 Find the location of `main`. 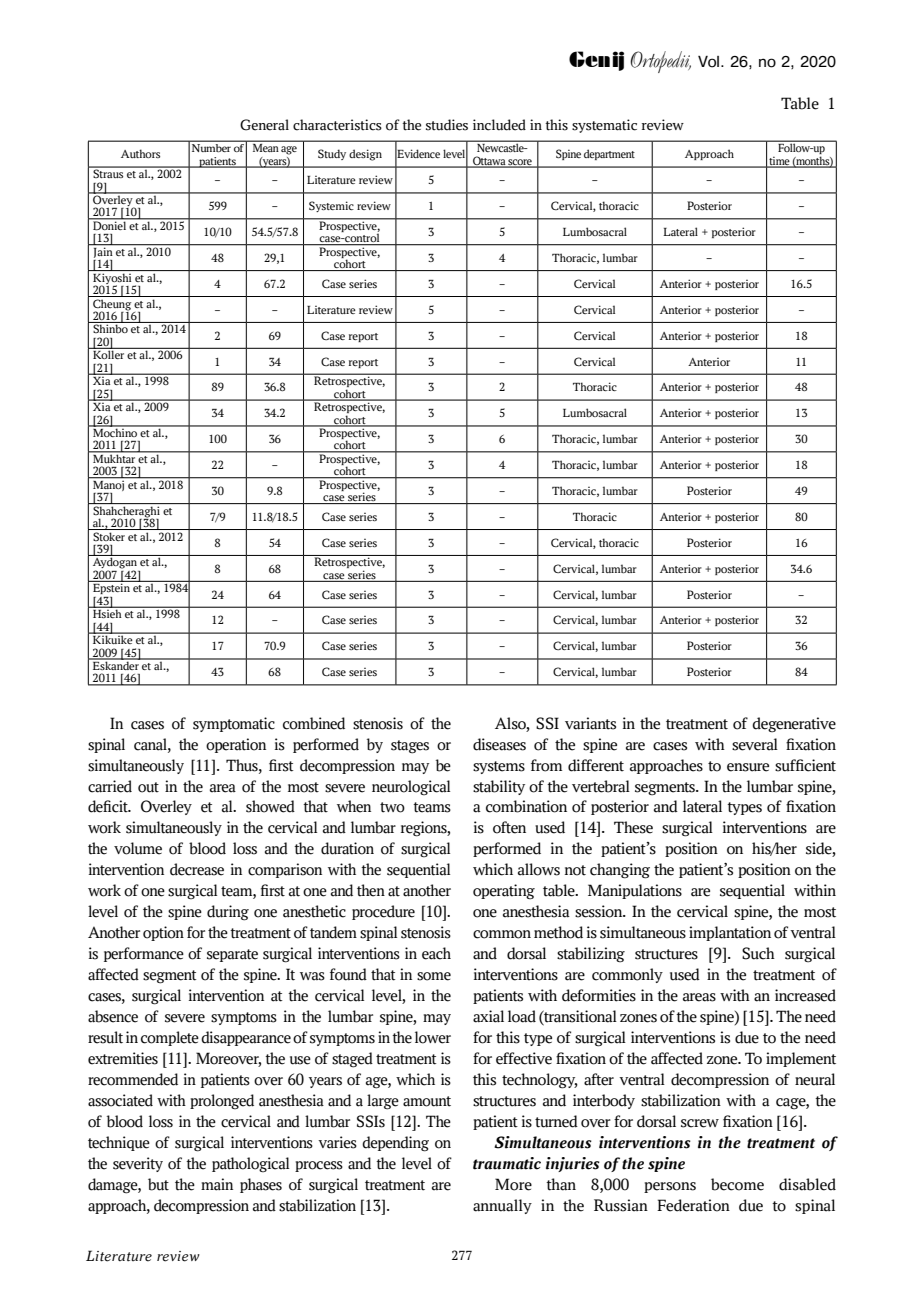

main is located at coordinates (217, 1184).
